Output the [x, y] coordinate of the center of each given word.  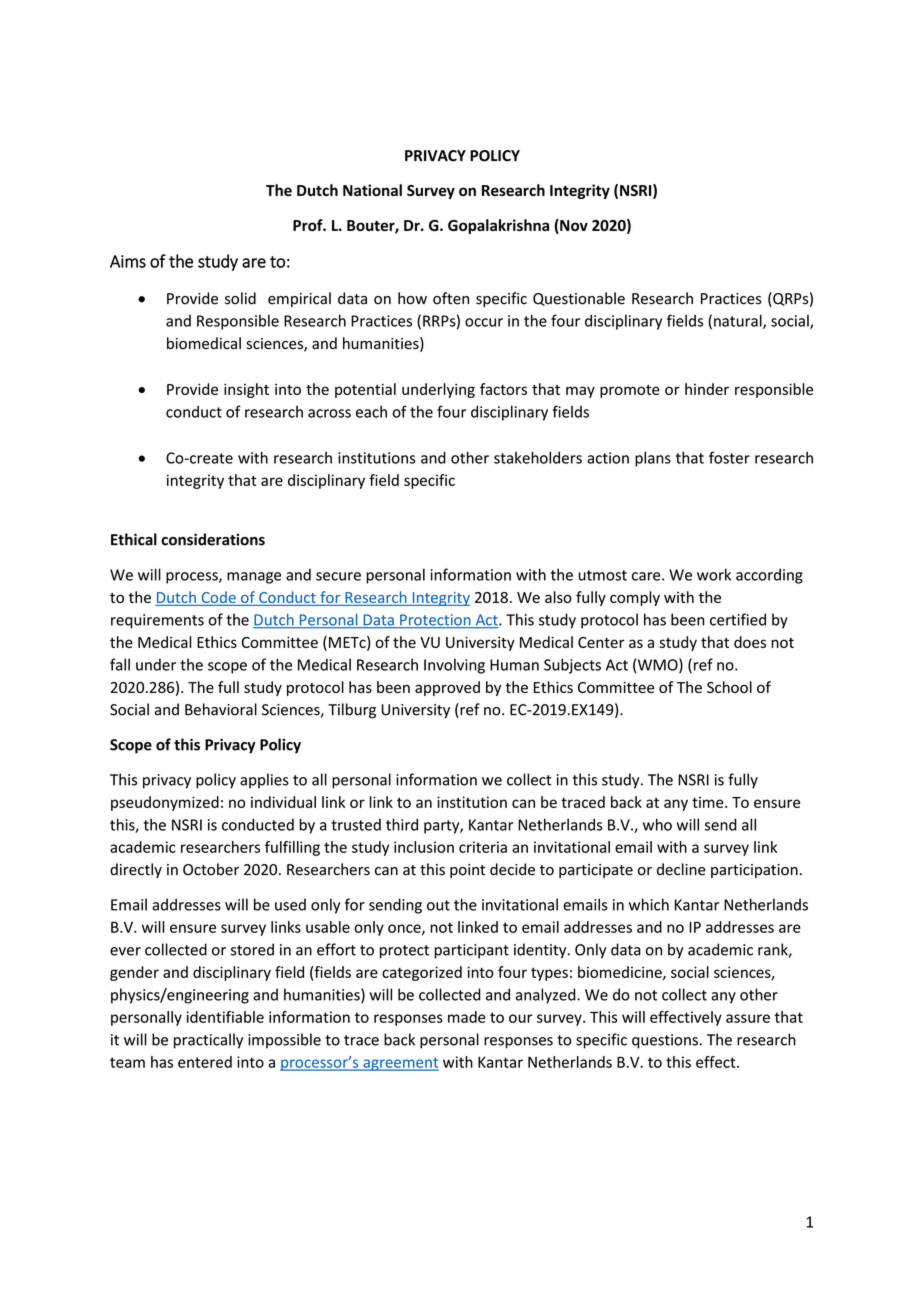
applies [264, 781]
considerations [213, 539]
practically [208, 1041]
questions [665, 1041]
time [709, 802]
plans [653, 459]
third [402, 824]
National [372, 190]
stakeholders [538, 457]
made [466, 1017]
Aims [128, 261]
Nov [573, 226]
